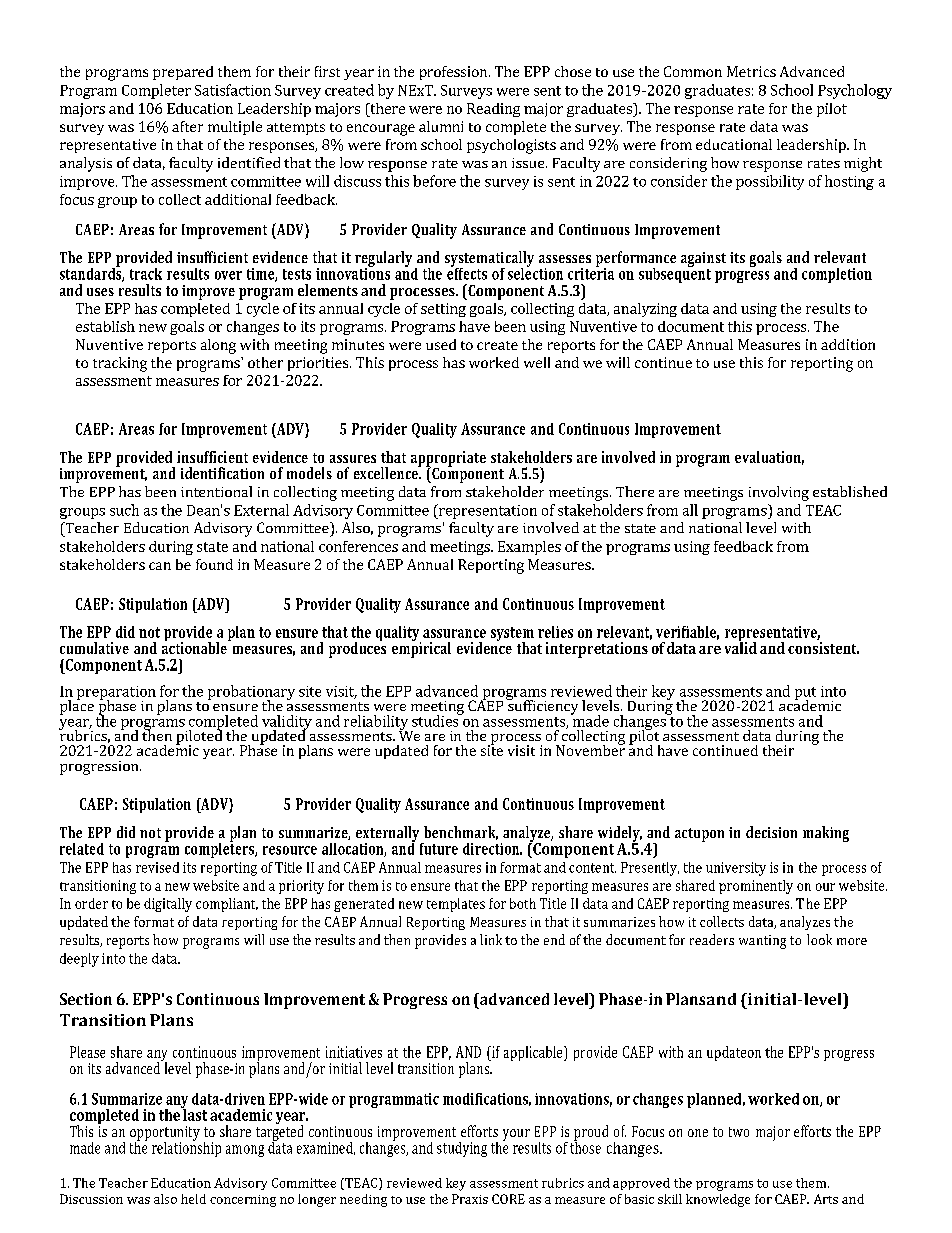 This page has width=952, height=1233. I want to click on studying, so click(462, 1149).
